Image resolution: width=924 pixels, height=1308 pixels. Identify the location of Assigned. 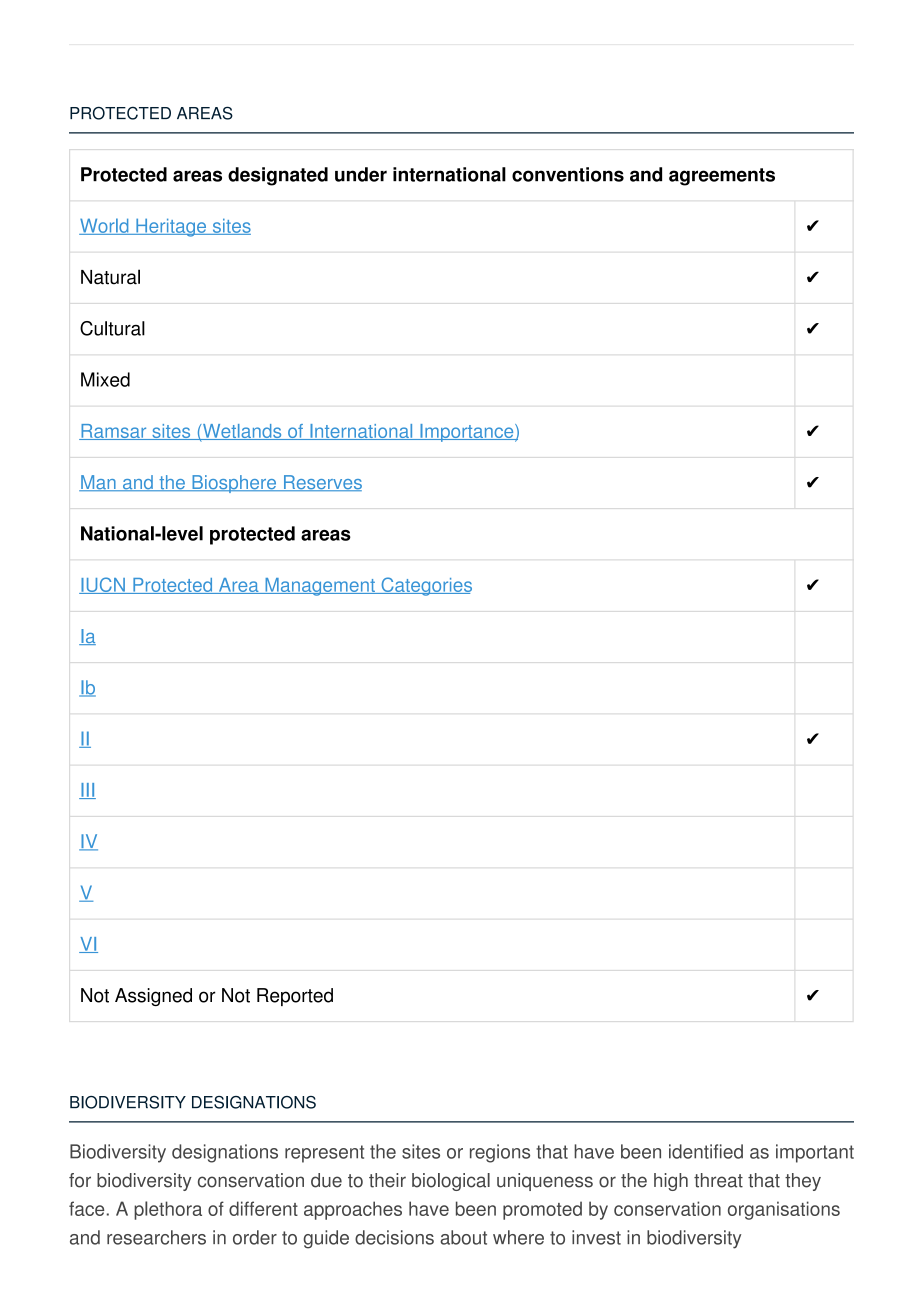
(153, 997).
